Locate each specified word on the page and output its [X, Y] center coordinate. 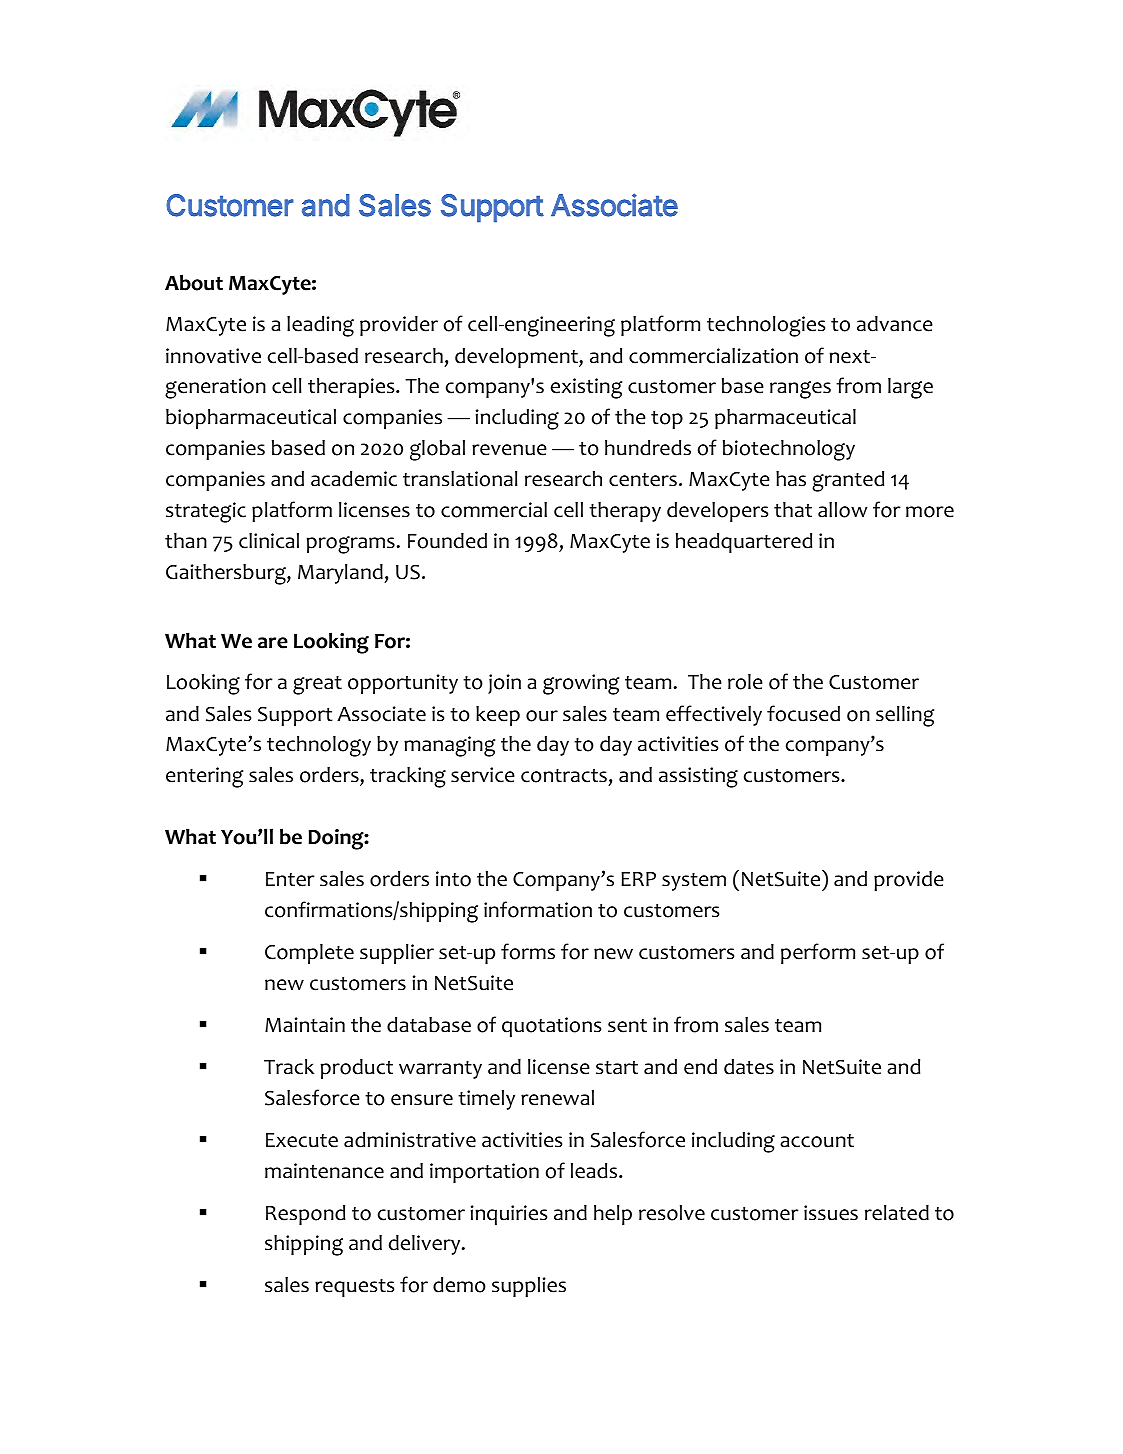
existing [586, 388]
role [745, 682]
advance [895, 324]
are [273, 643]
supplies [529, 1286]
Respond [305, 1215]
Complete [309, 954]
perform [818, 953]
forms [528, 951]
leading [320, 326]
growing [581, 684]
